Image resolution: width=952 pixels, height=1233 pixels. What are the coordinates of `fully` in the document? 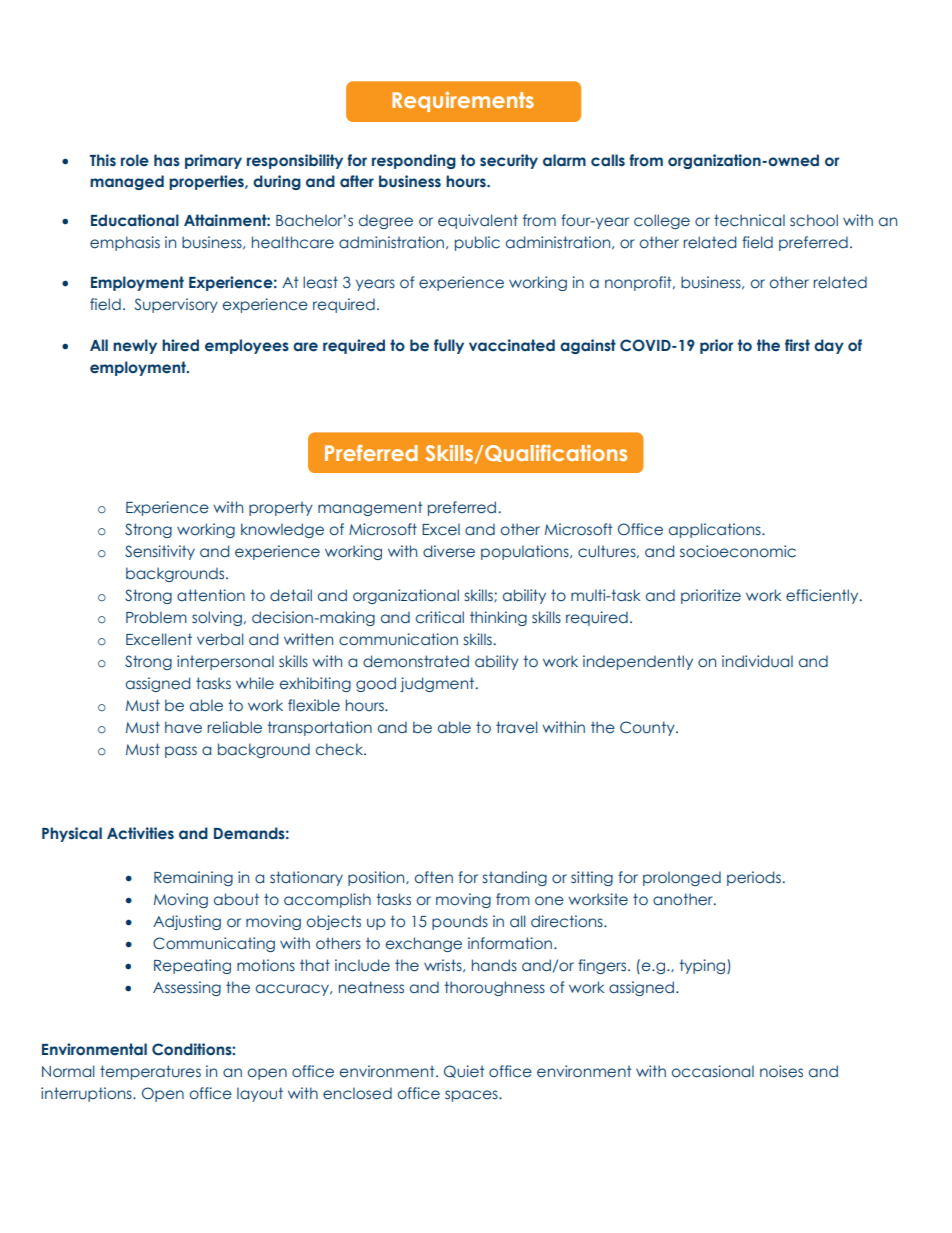 It's located at (449, 346).
